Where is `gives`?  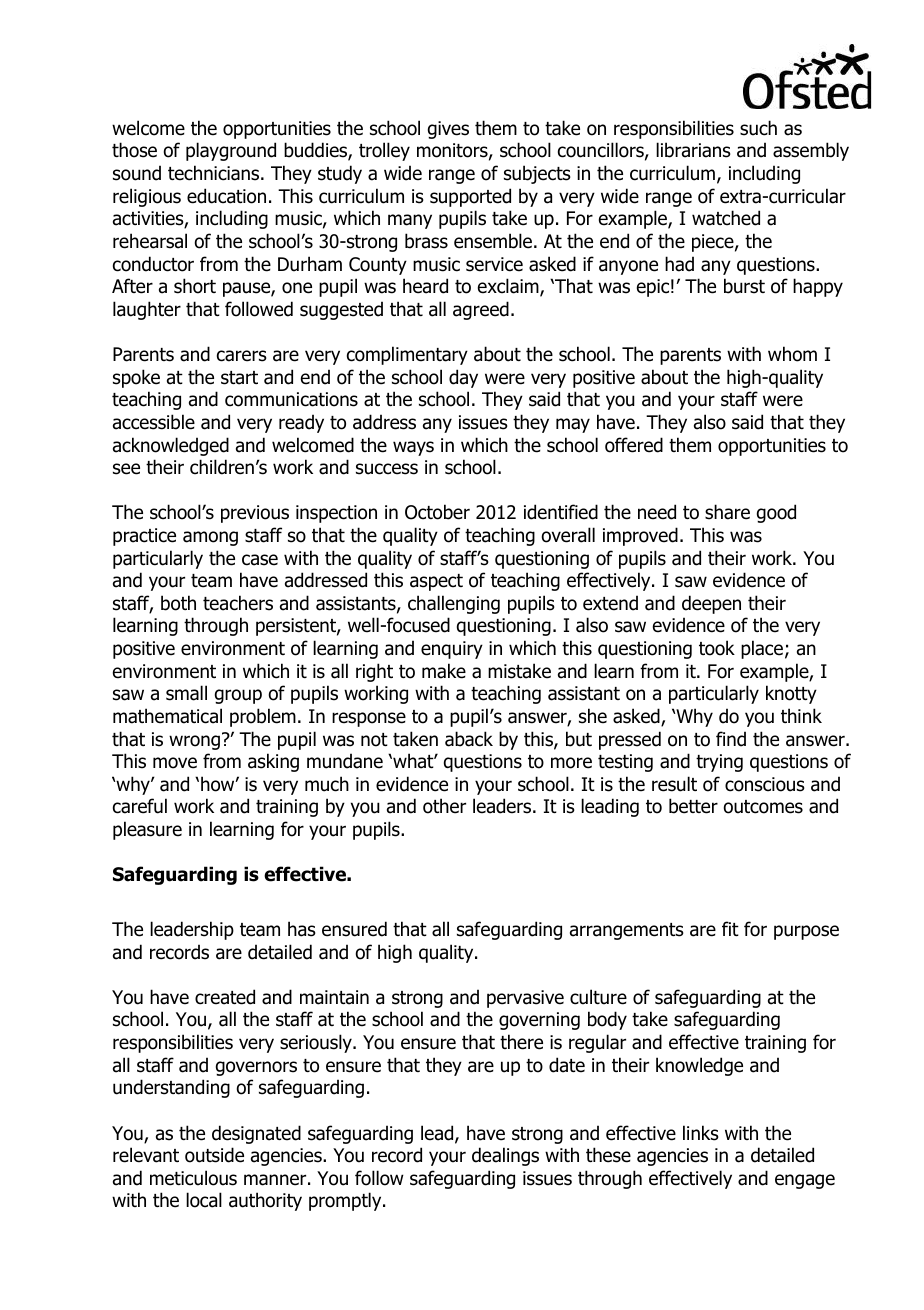
gives is located at coordinates (448, 130).
